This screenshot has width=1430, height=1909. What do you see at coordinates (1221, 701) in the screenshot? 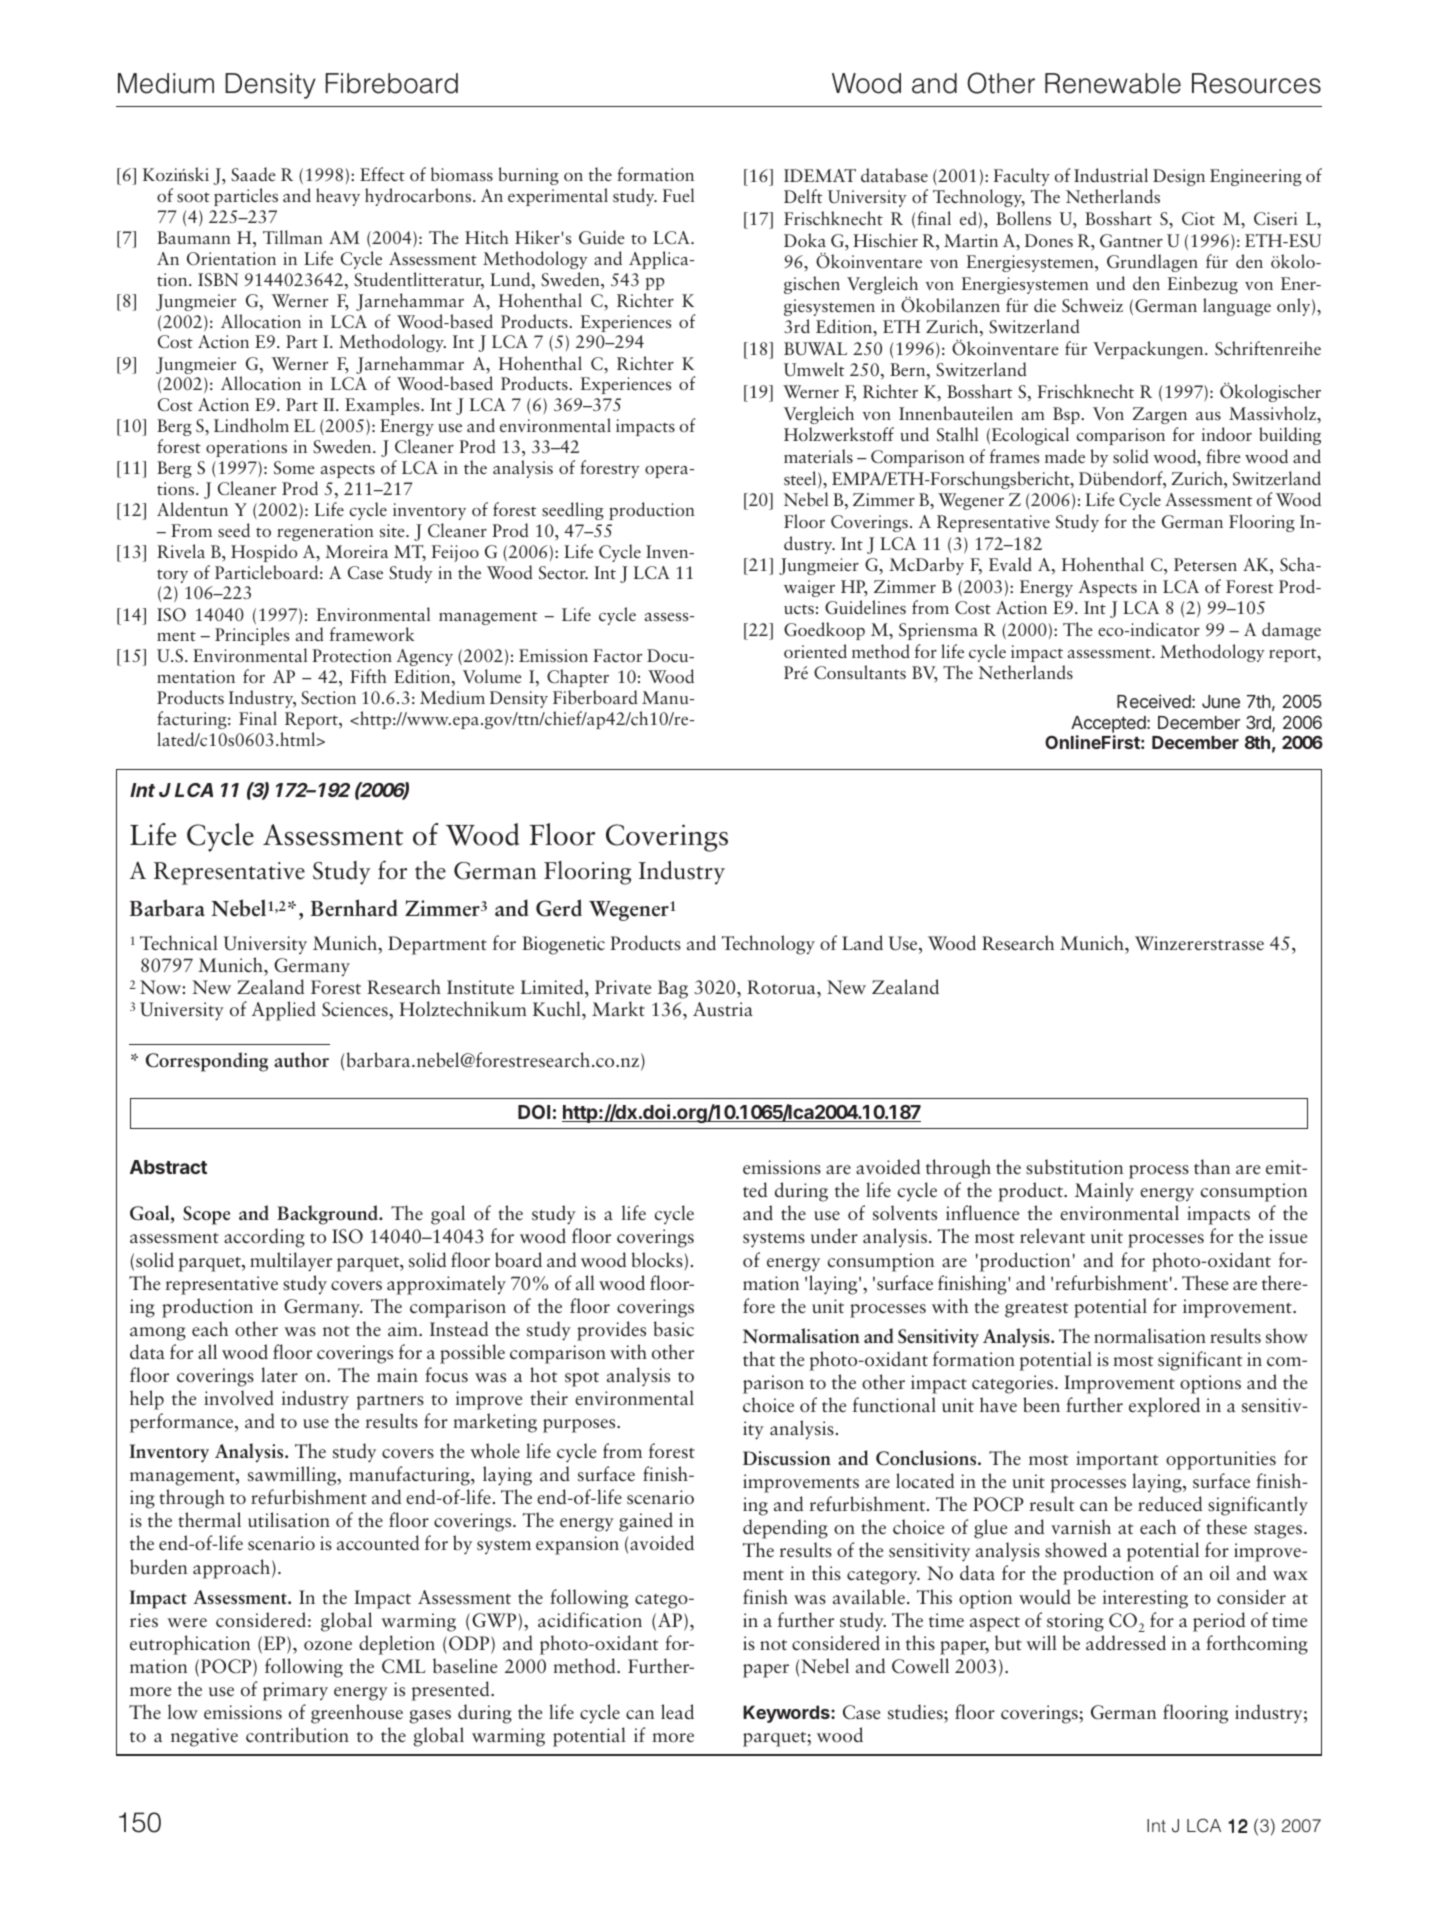
I see `June` at bounding box center [1221, 701].
